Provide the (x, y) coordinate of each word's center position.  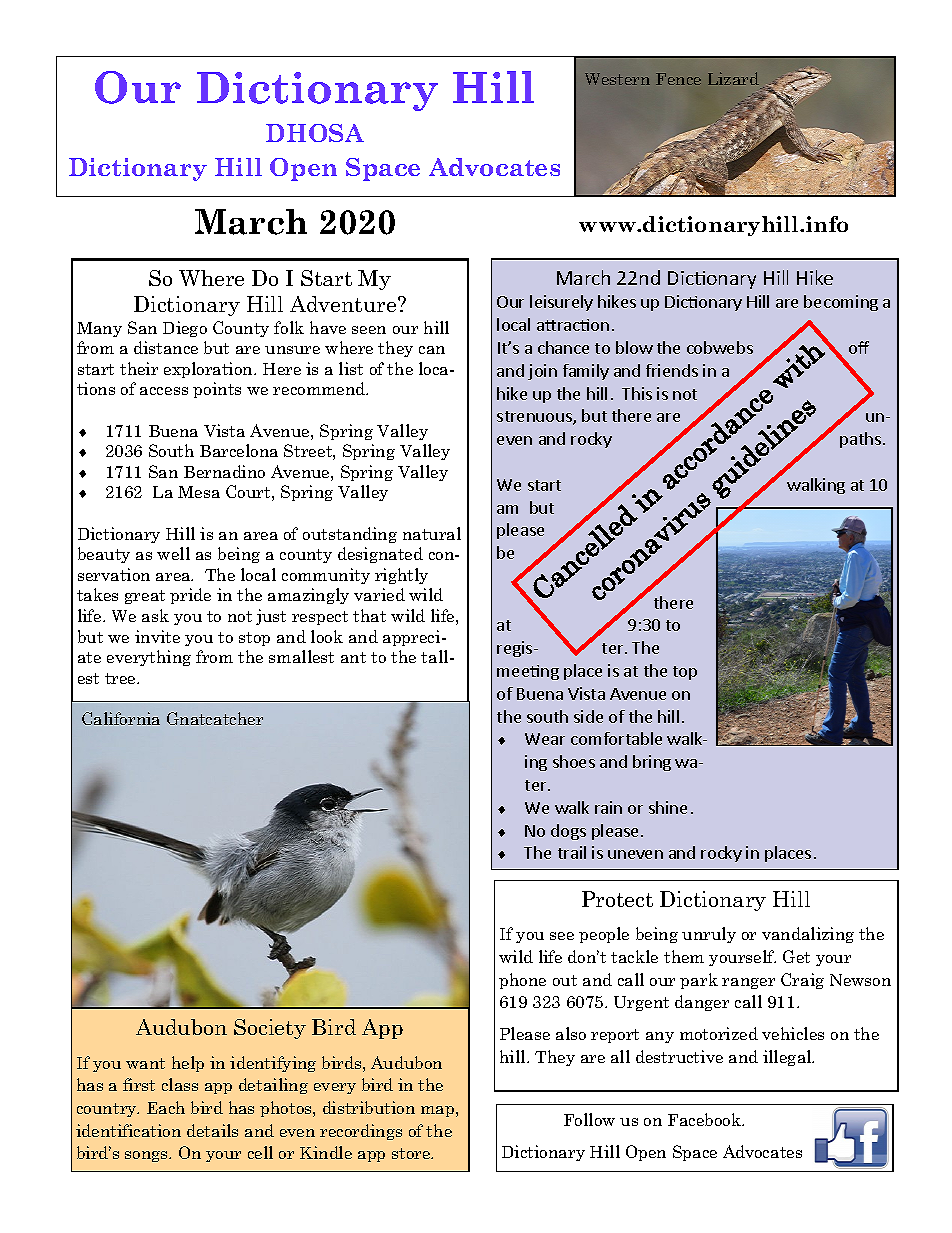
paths (862, 440)
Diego (185, 329)
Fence (678, 79)
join (542, 372)
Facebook (706, 1119)
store (412, 1153)
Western (617, 79)
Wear (545, 739)
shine (668, 807)
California (121, 718)
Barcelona (239, 450)
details (212, 1130)
